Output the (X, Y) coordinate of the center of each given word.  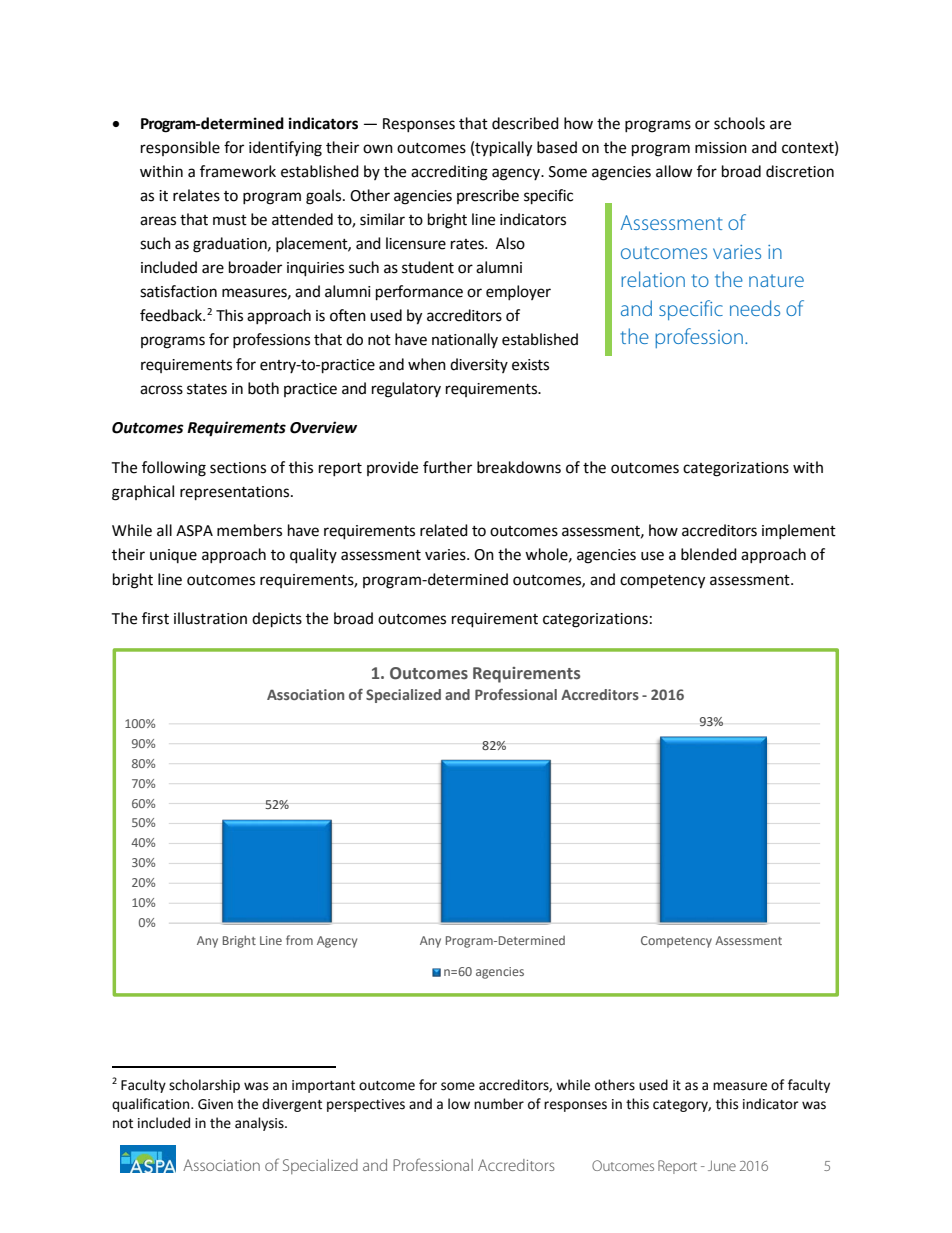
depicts (277, 620)
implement (799, 531)
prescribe (488, 196)
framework (238, 171)
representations (236, 493)
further (447, 467)
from (299, 940)
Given (215, 1104)
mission (721, 148)
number (499, 1104)
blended (709, 554)
